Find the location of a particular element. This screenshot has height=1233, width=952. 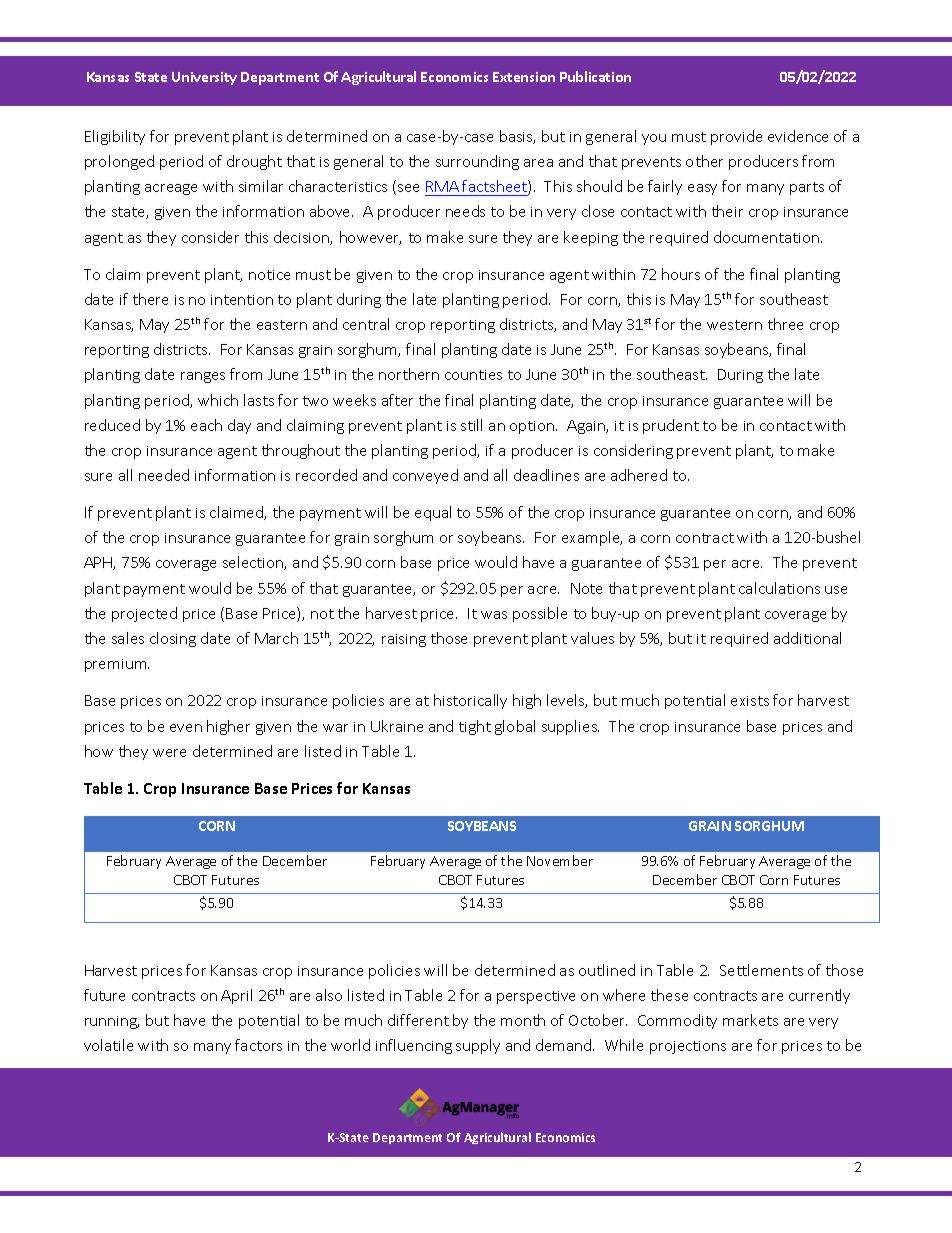

provide is located at coordinates (736, 137).
